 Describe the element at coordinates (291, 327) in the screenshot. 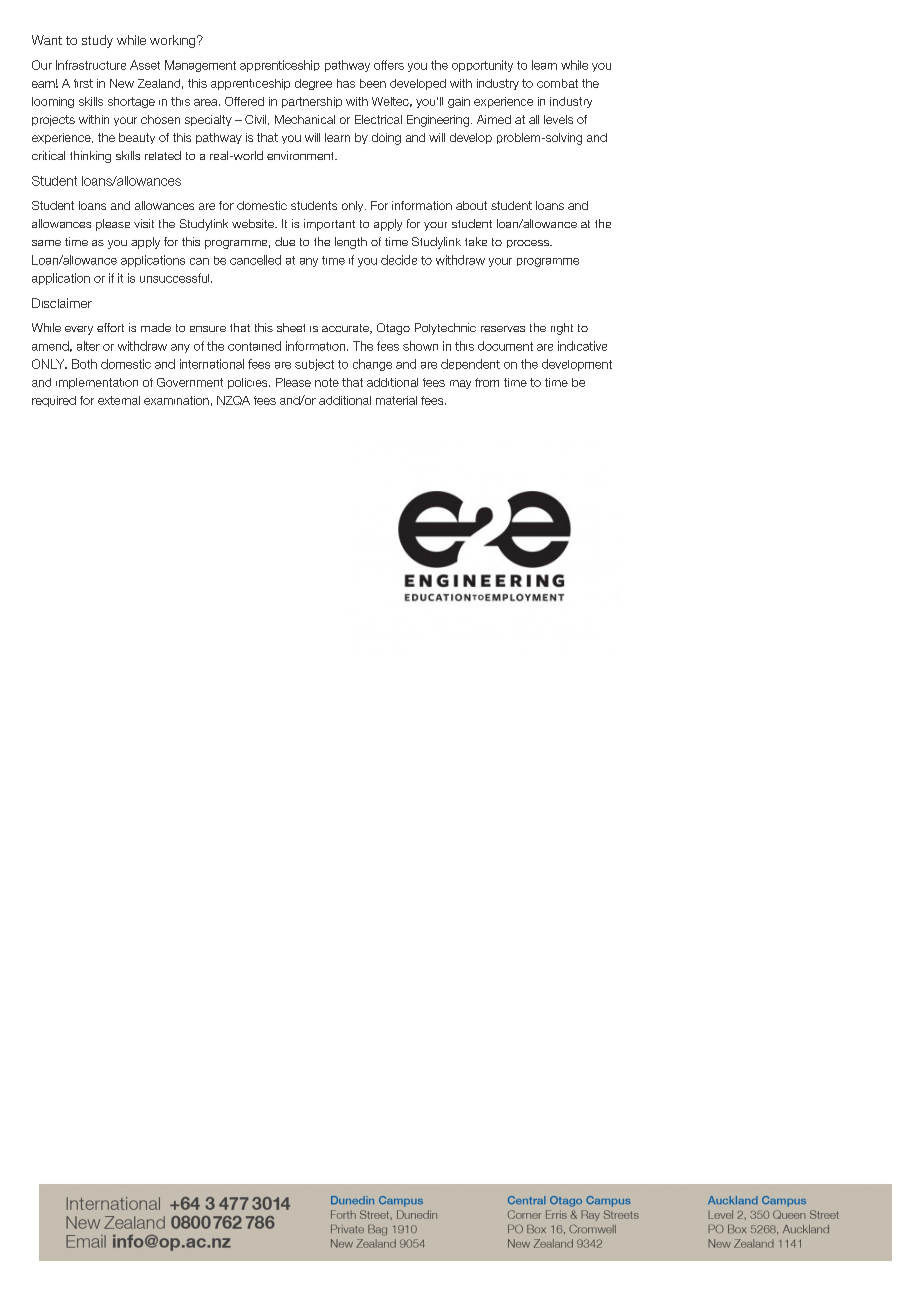

I see `sheet` at that location.
